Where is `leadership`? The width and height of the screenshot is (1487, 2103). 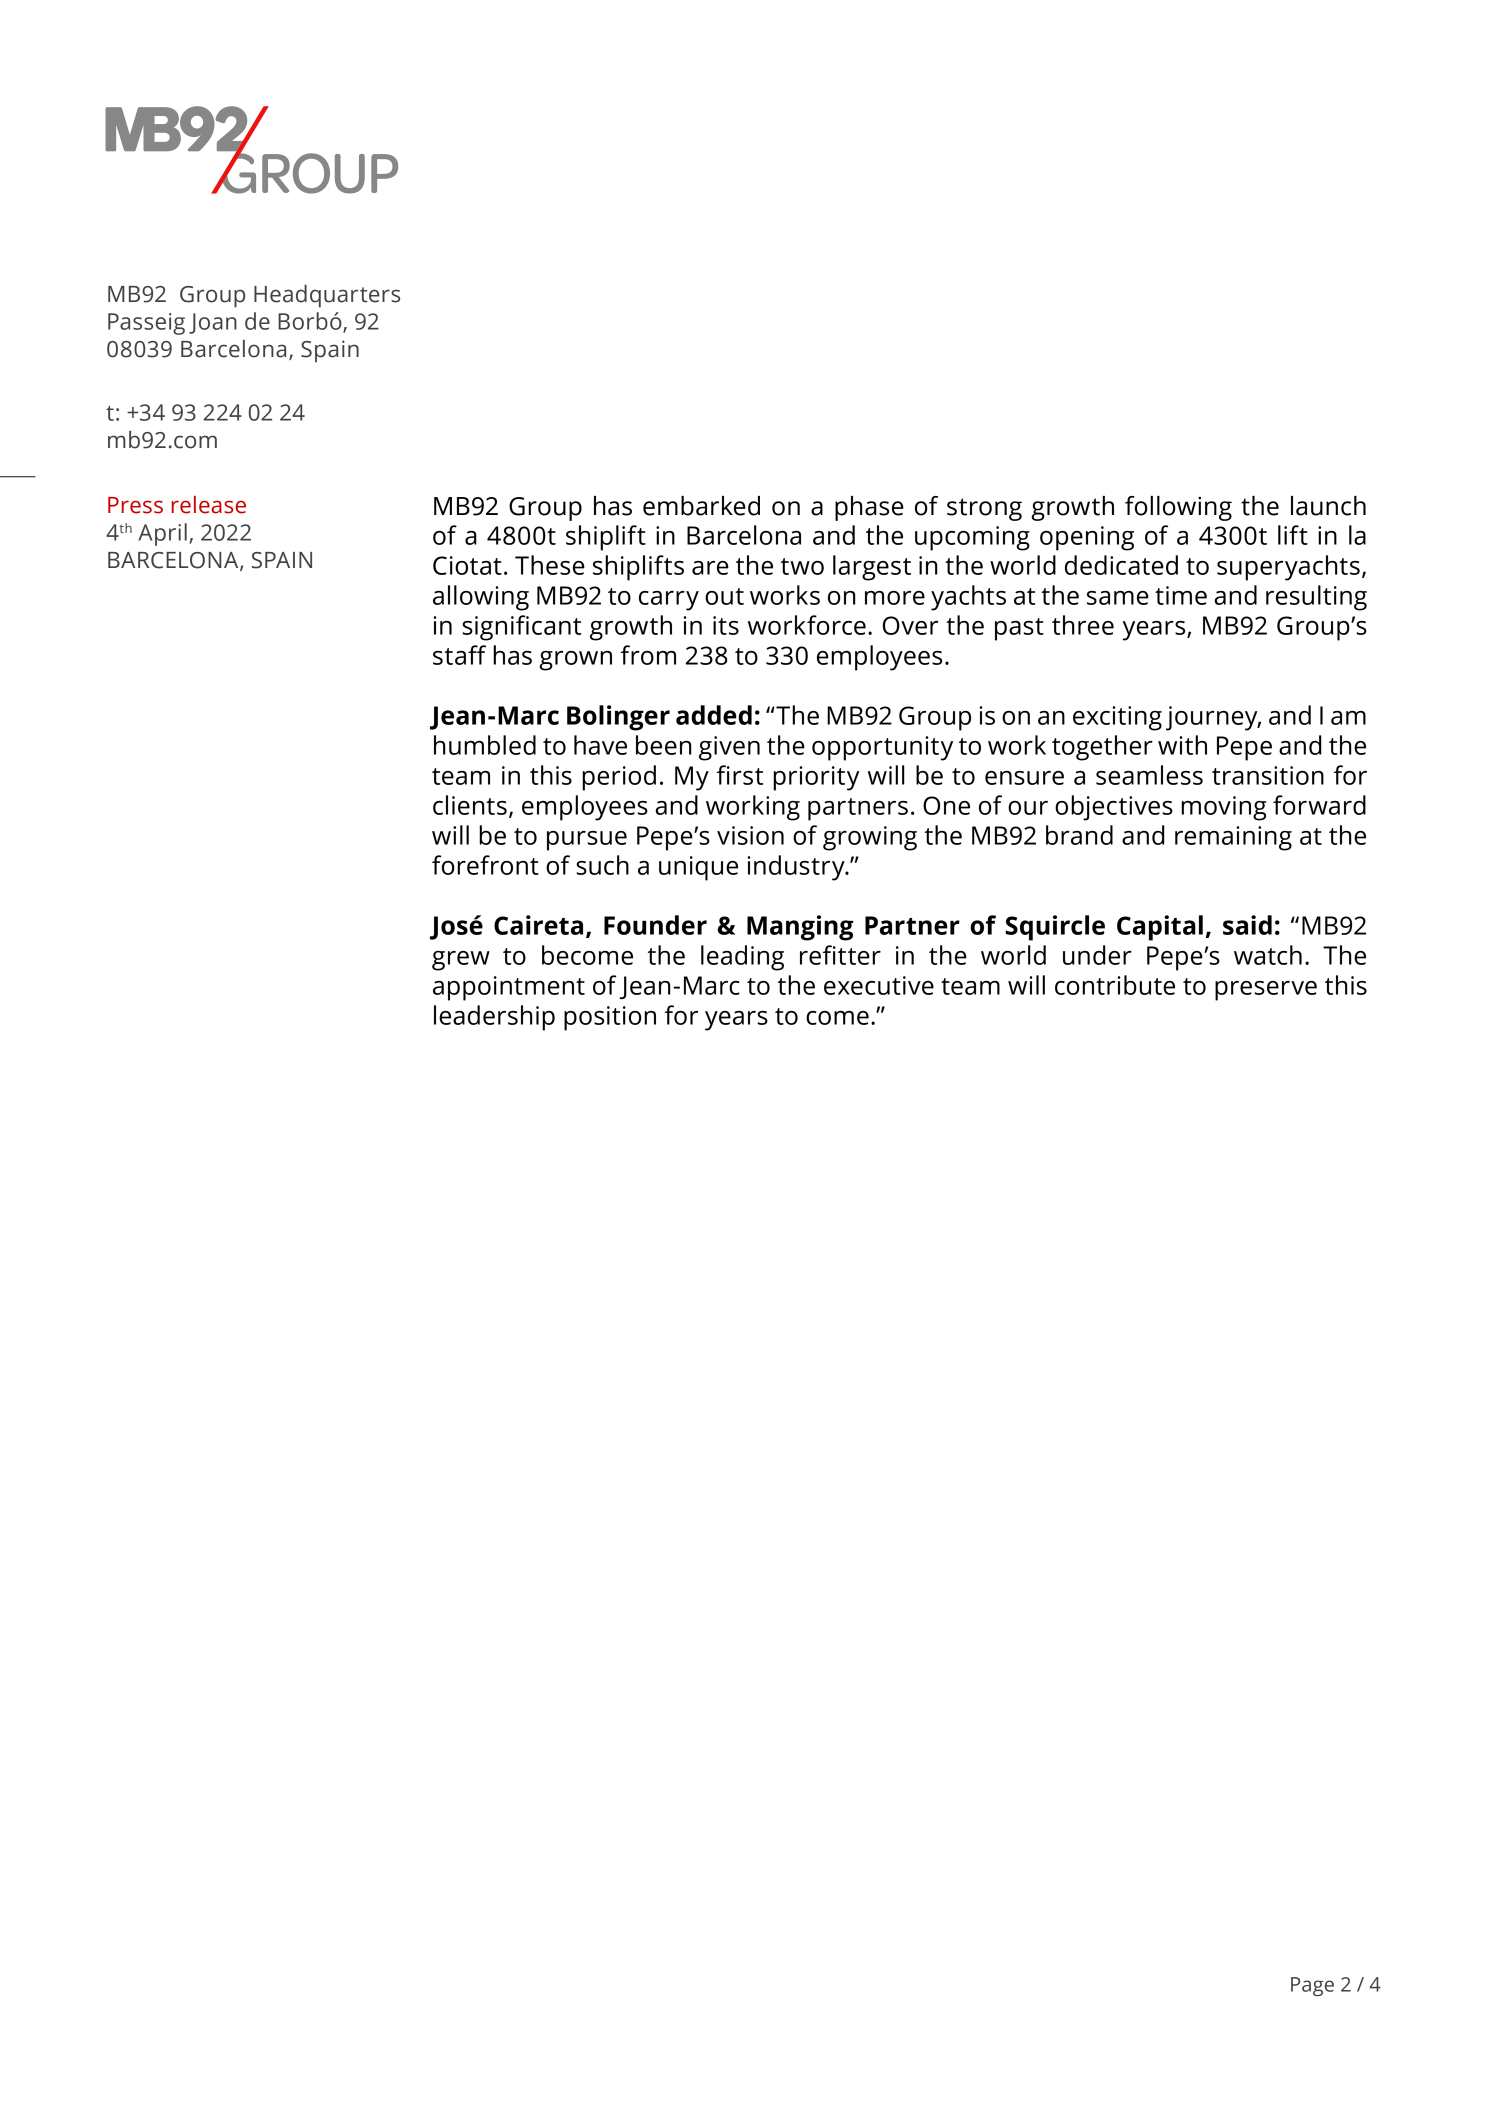
leadership is located at coordinates (494, 1018).
